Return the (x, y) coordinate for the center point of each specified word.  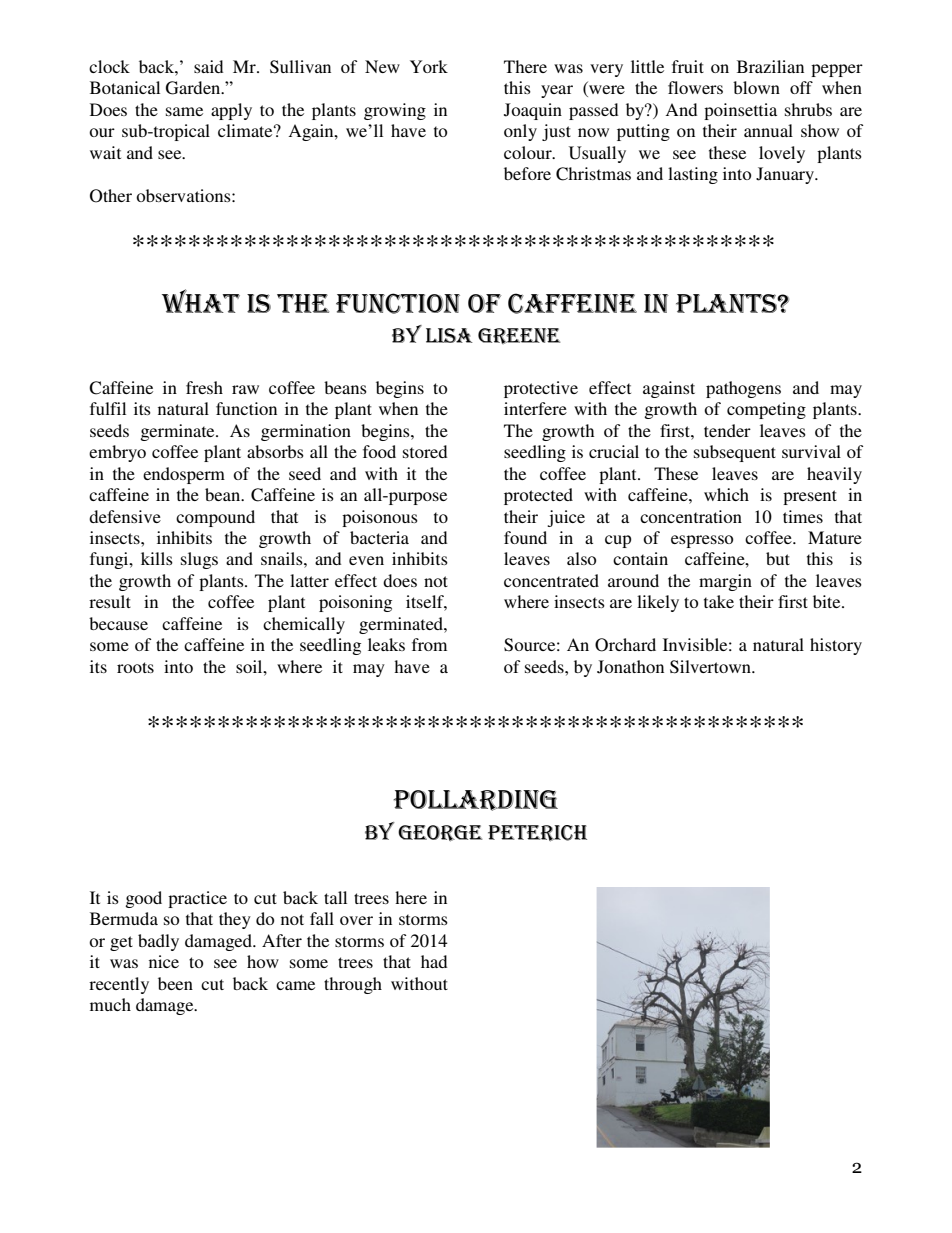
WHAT (201, 301)
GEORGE (440, 833)
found (525, 537)
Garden (194, 88)
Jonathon (630, 667)
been (175, 983)
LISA (449, 335)
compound (215, 518)
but (778, 558)
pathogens (743, 389)
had (434, 961)
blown (756, 87)
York (429, 66)
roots (135, 667)
